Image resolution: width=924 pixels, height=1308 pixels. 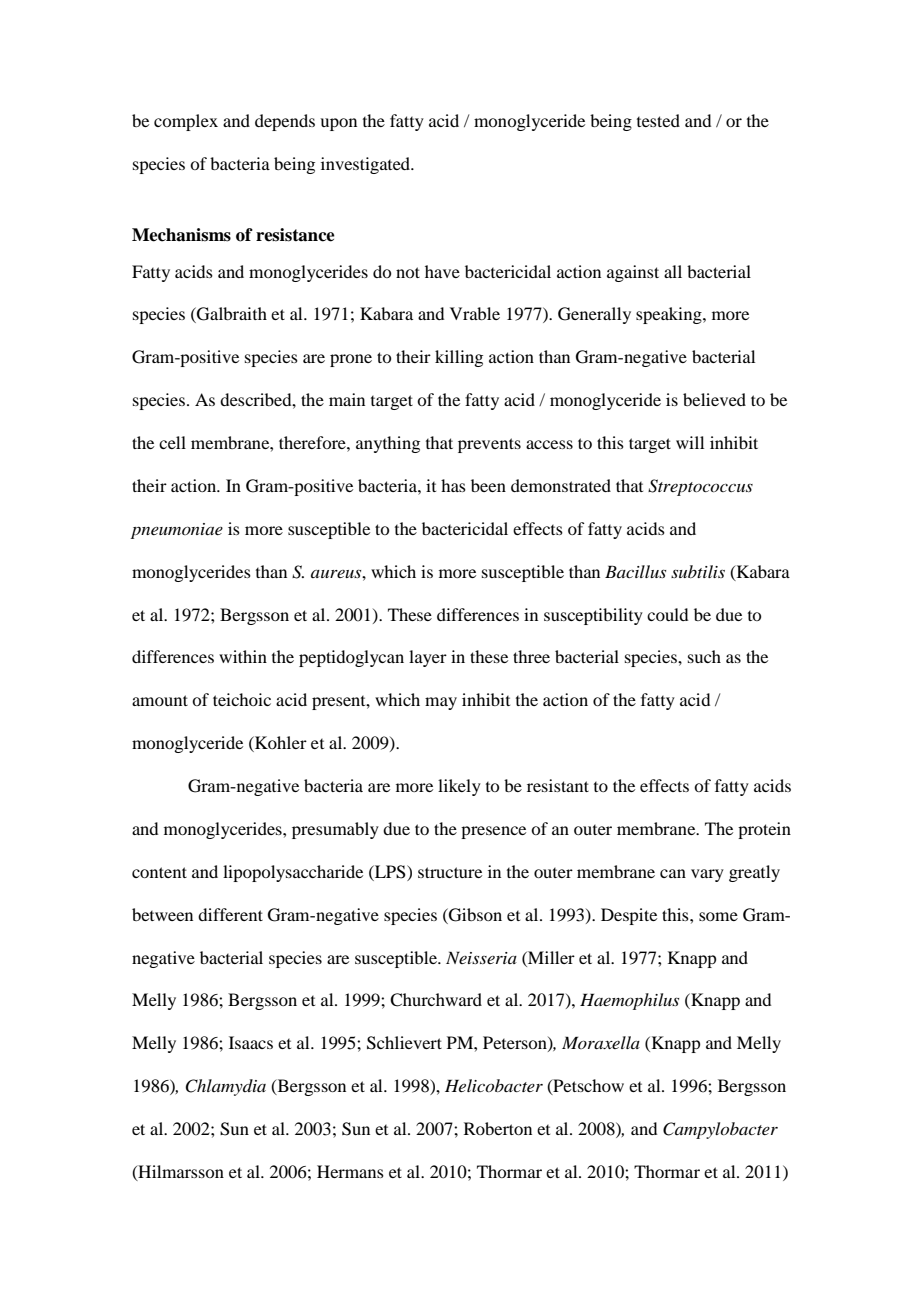 I want to click on amount, so click(x=160, y=700).
